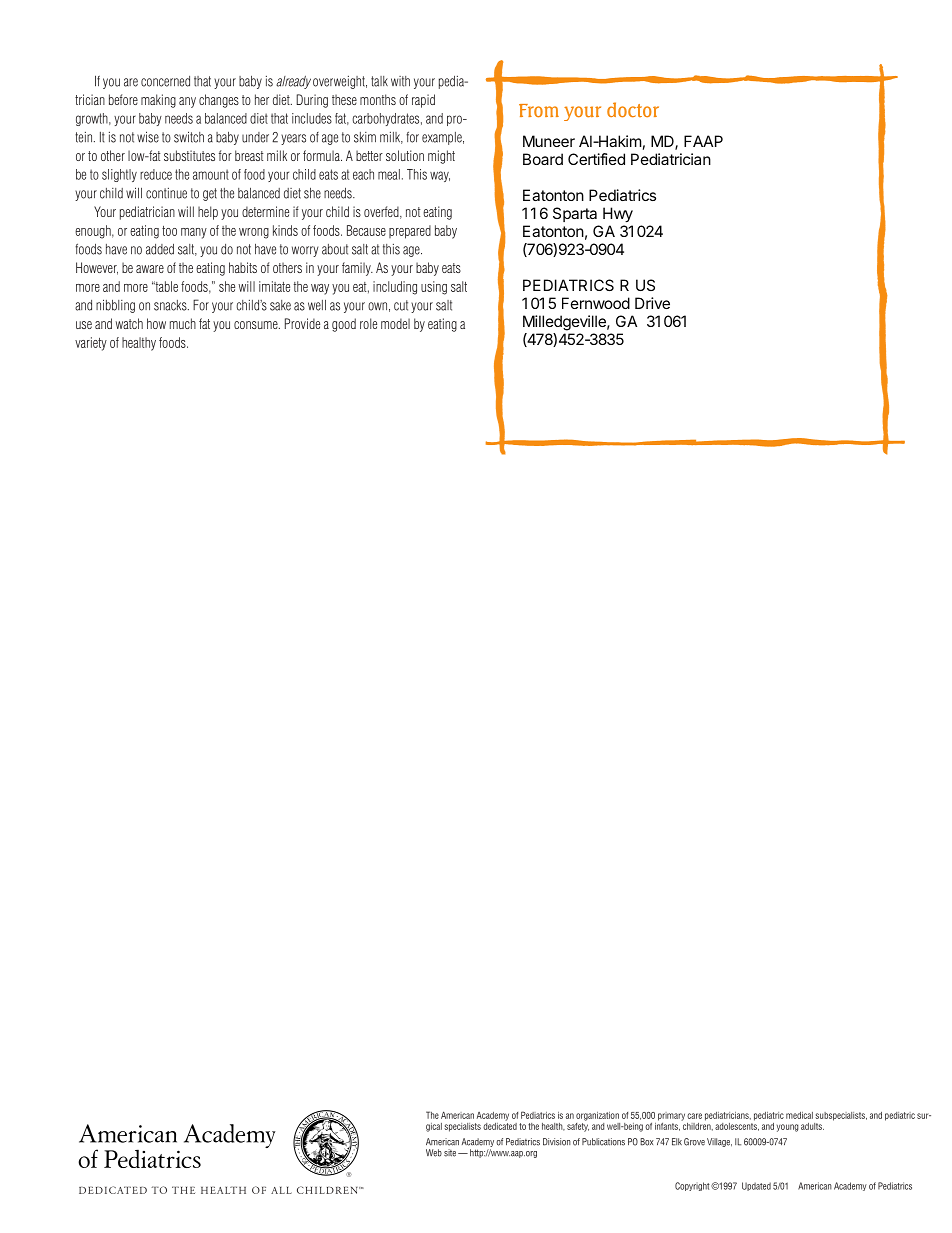  I want to click on dedicated, so click(500, 1125).
